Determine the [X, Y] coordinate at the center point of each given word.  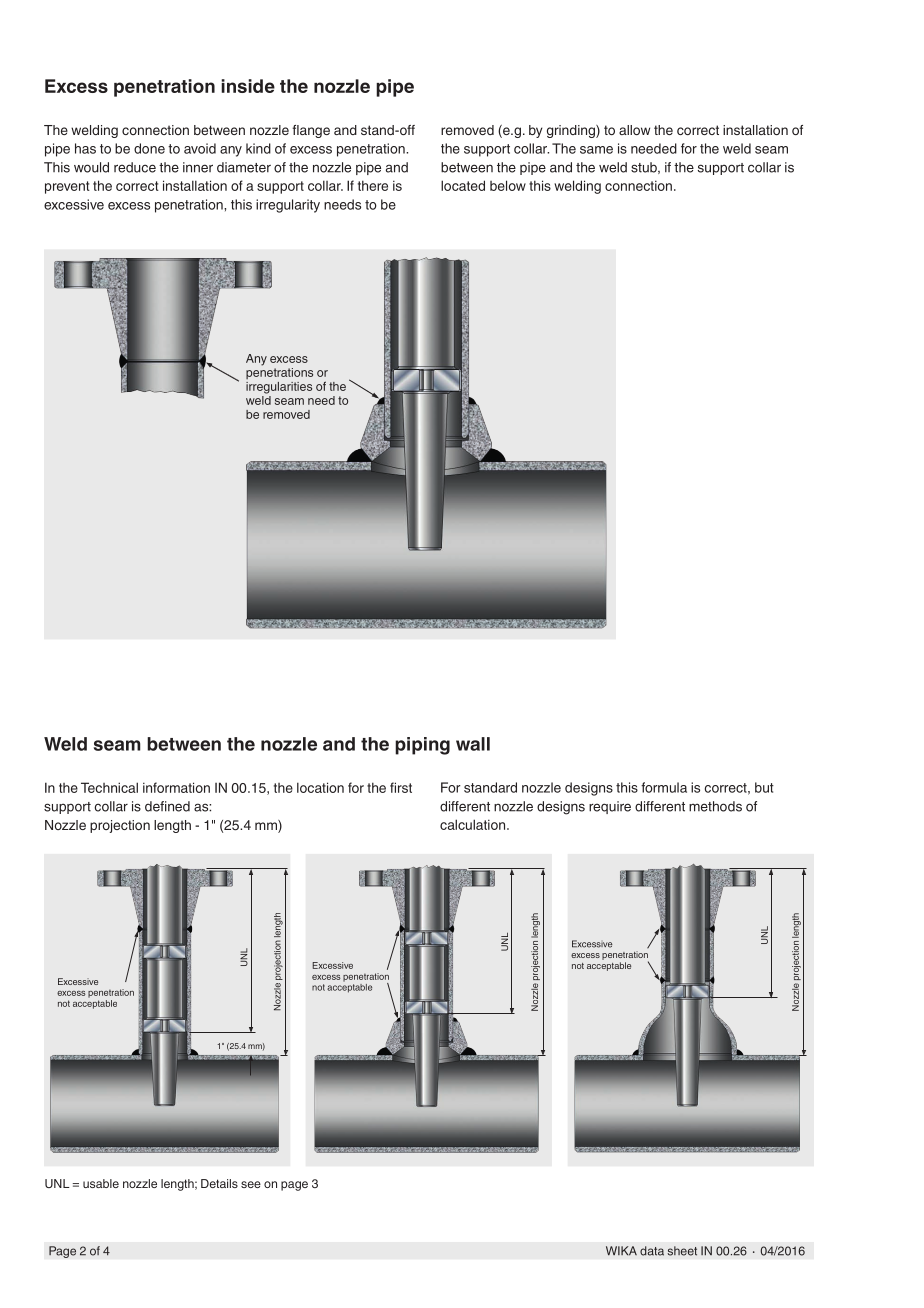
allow [634, 130]
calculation [474, 824]
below [508, 185]
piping [422, 746]
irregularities [279, 388]
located [463, 185]
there [373, 185]
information [176, 787]
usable [101, 1183]
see [251, 1184]
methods [715, 806]
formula [664, 787]
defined [167, 806]
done [149, 148]
